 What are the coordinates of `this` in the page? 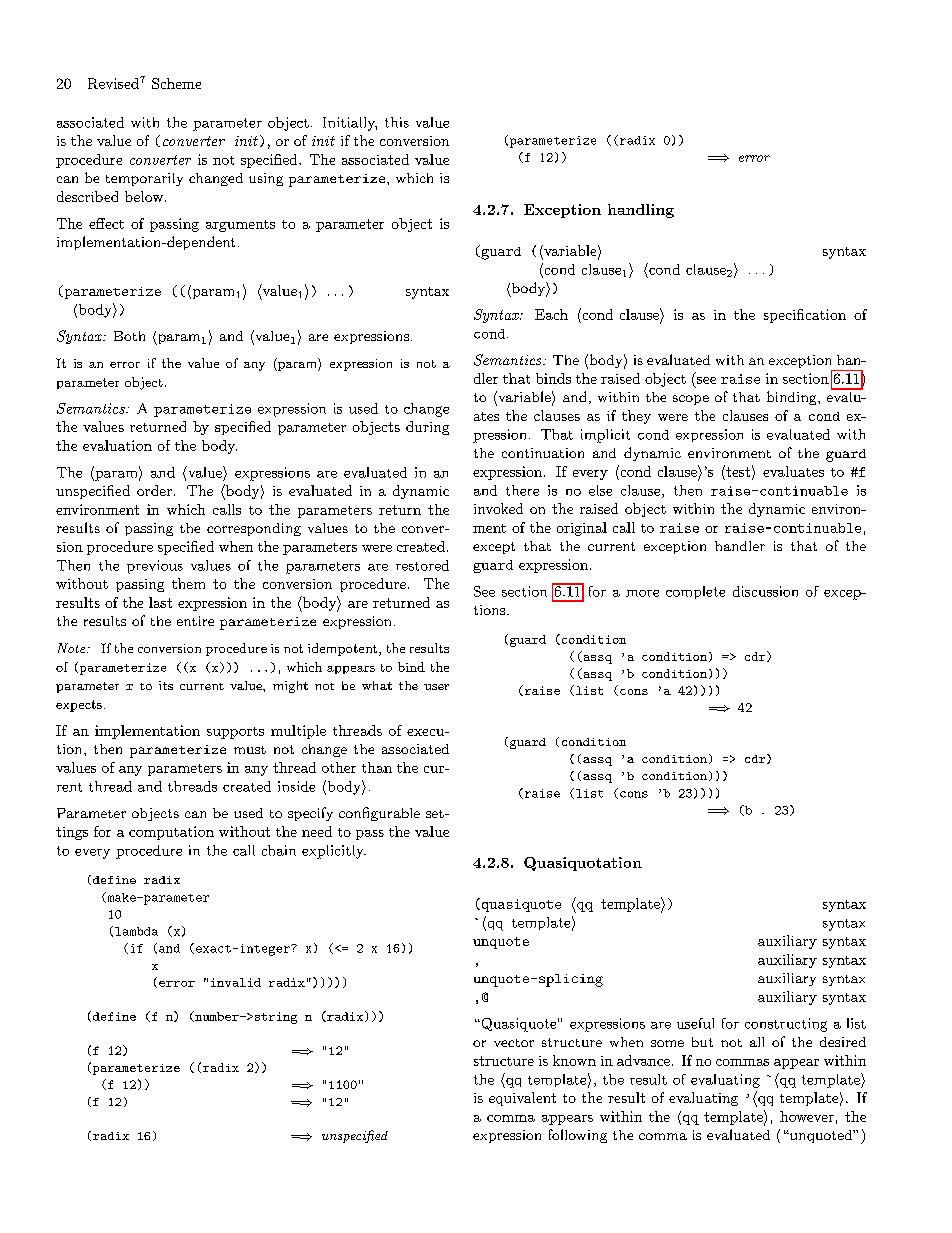 It's located at (397, 122).
